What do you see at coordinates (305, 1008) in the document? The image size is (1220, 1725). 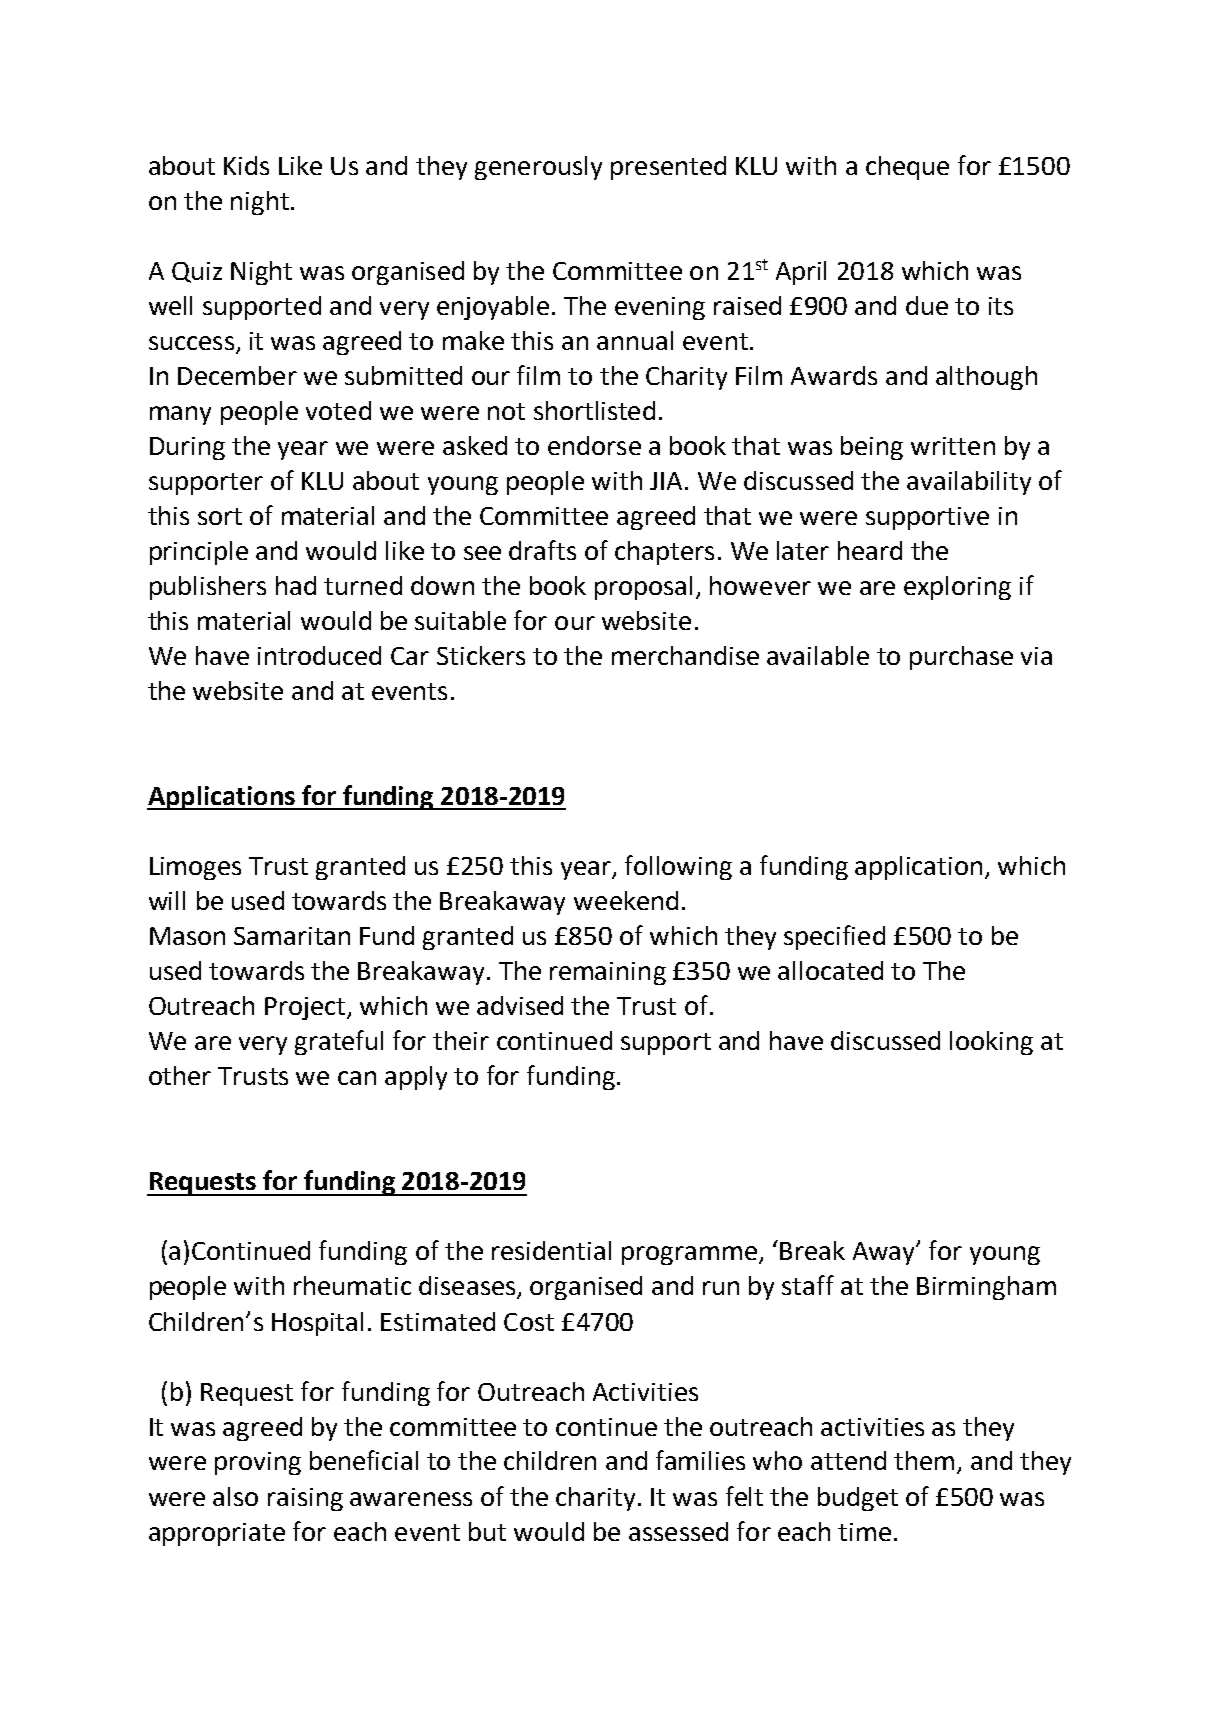 I see `Project` at bounding box center [305, 1008].
